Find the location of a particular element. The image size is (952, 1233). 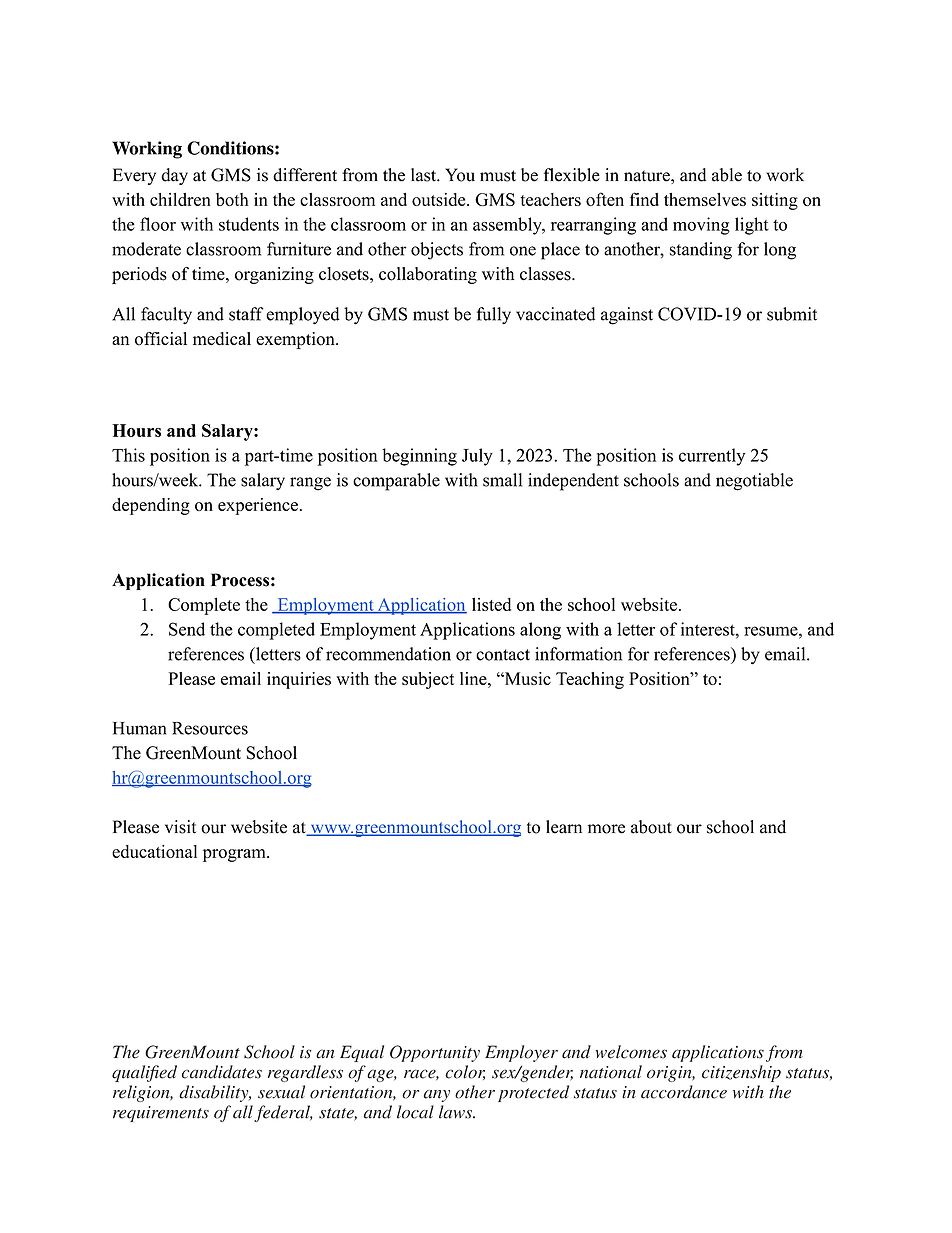

Teaching is located at coordinates (590, 680).
